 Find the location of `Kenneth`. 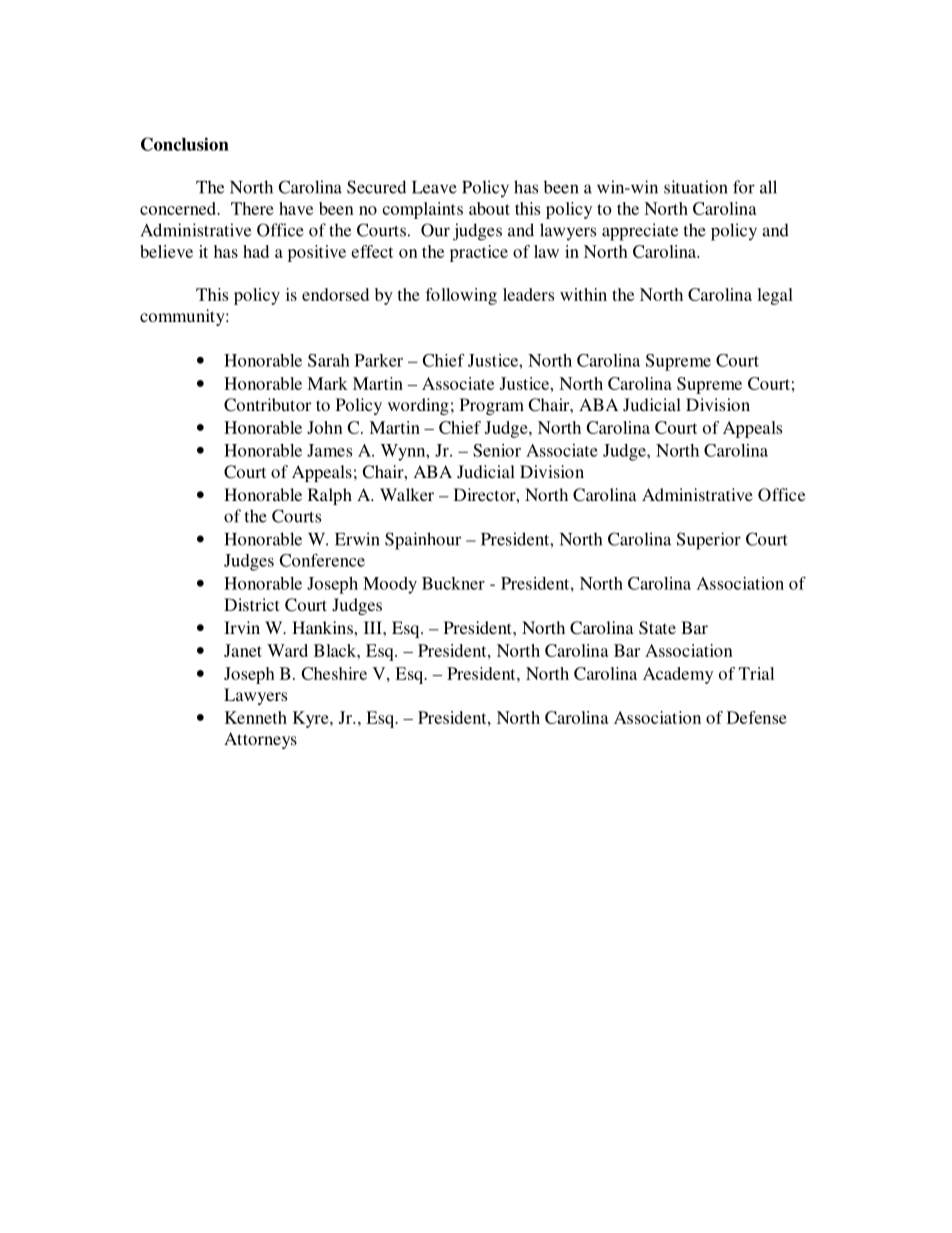

Kenneth is located at coordinates (256, 717).
